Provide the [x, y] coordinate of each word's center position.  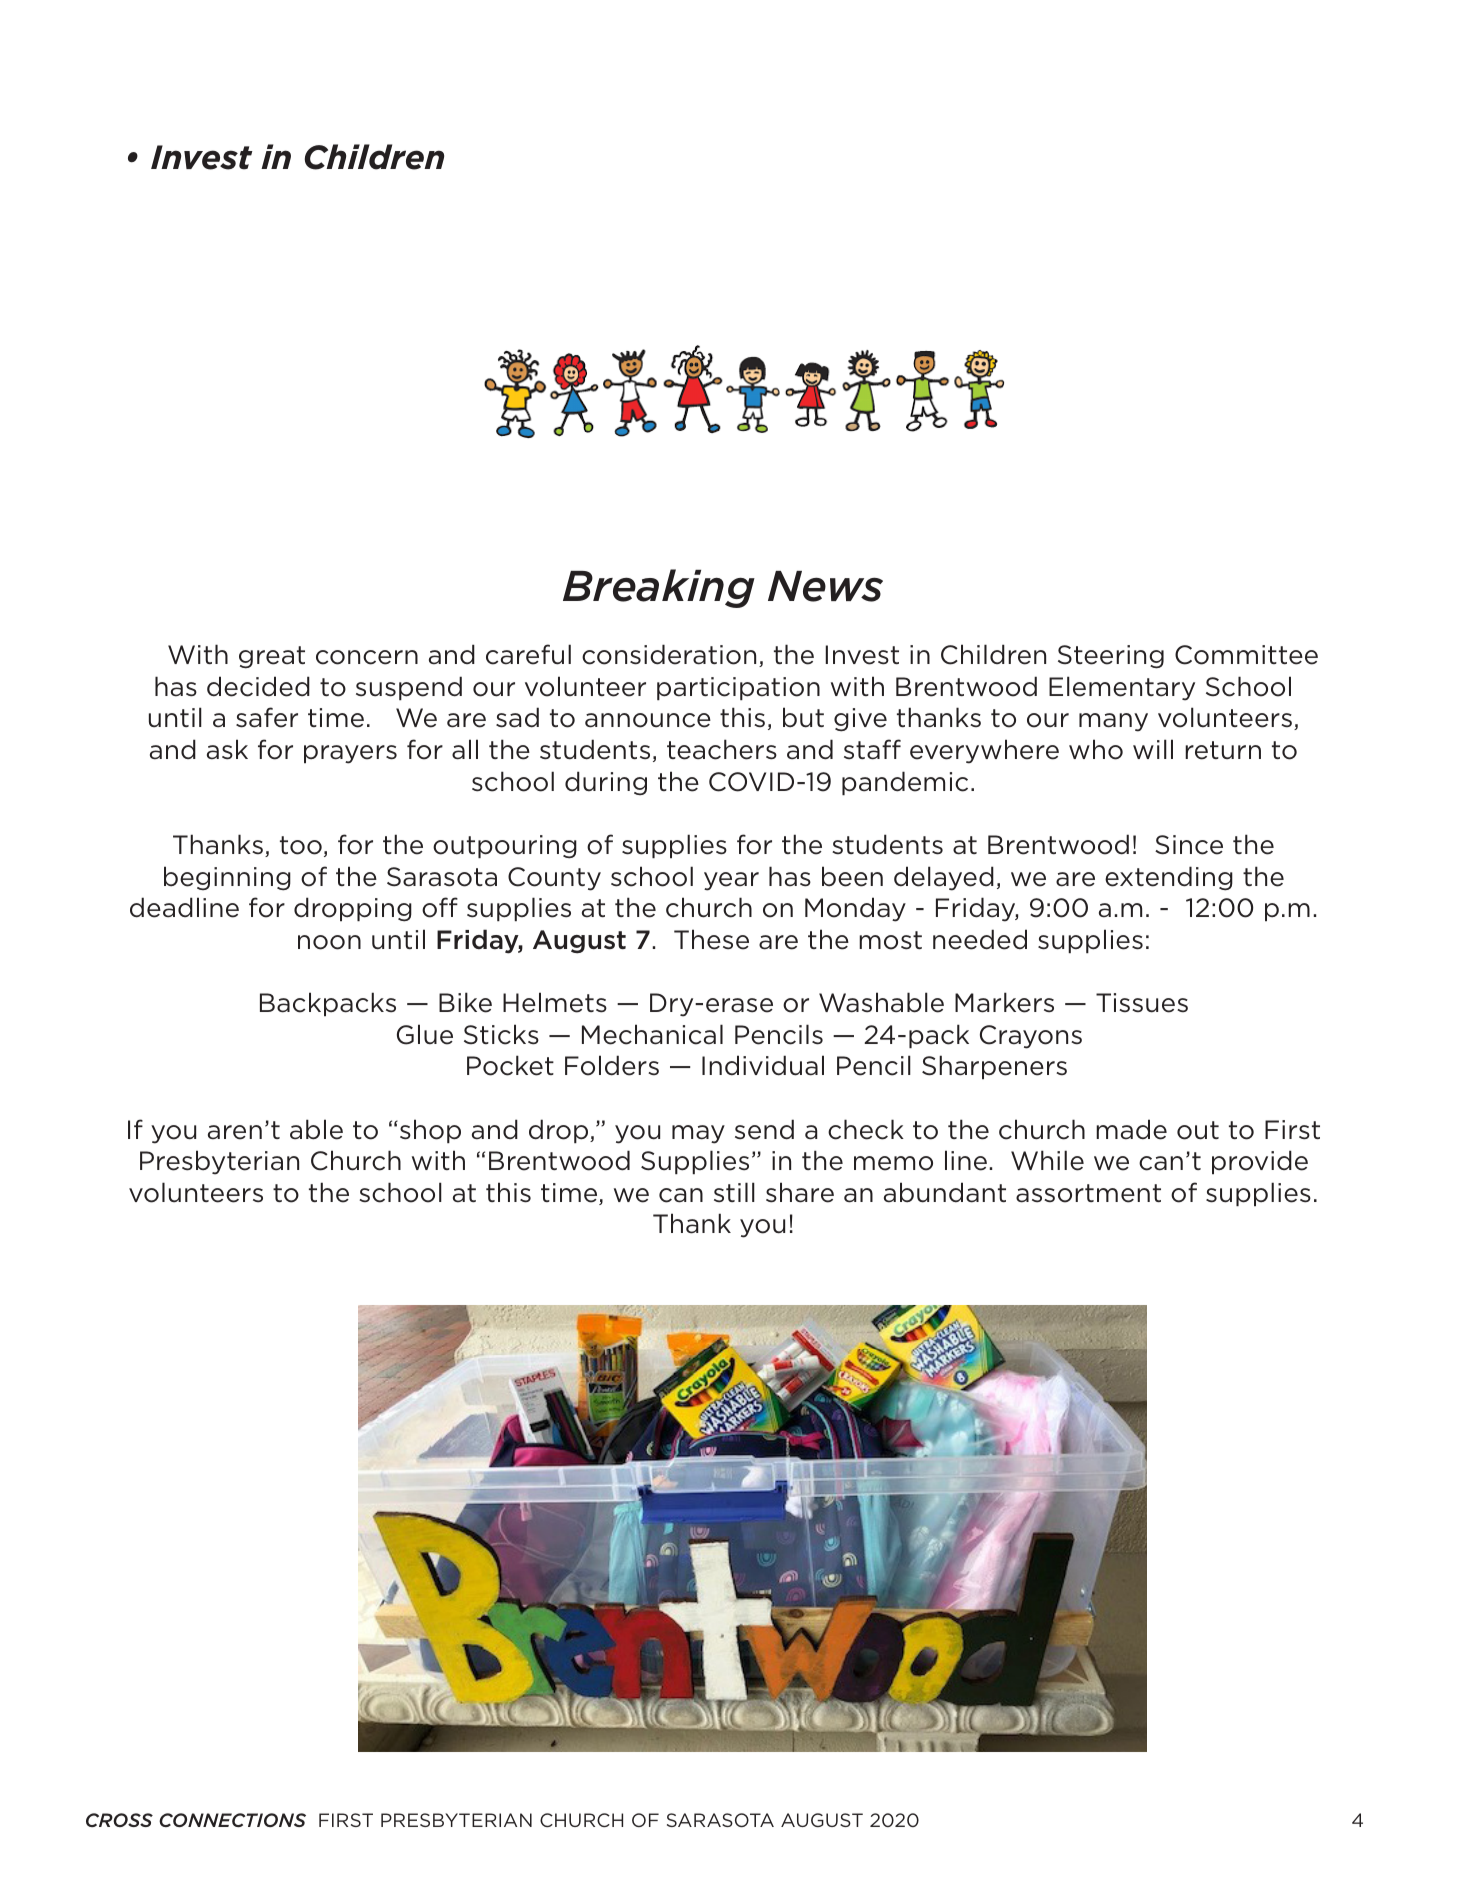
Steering [1111, 657]
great [272, 657]
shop [429, 1131]
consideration [669, 654]
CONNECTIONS [232, 1820]
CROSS [119, 1820]
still [734, 1192]
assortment [1088, 1193]
